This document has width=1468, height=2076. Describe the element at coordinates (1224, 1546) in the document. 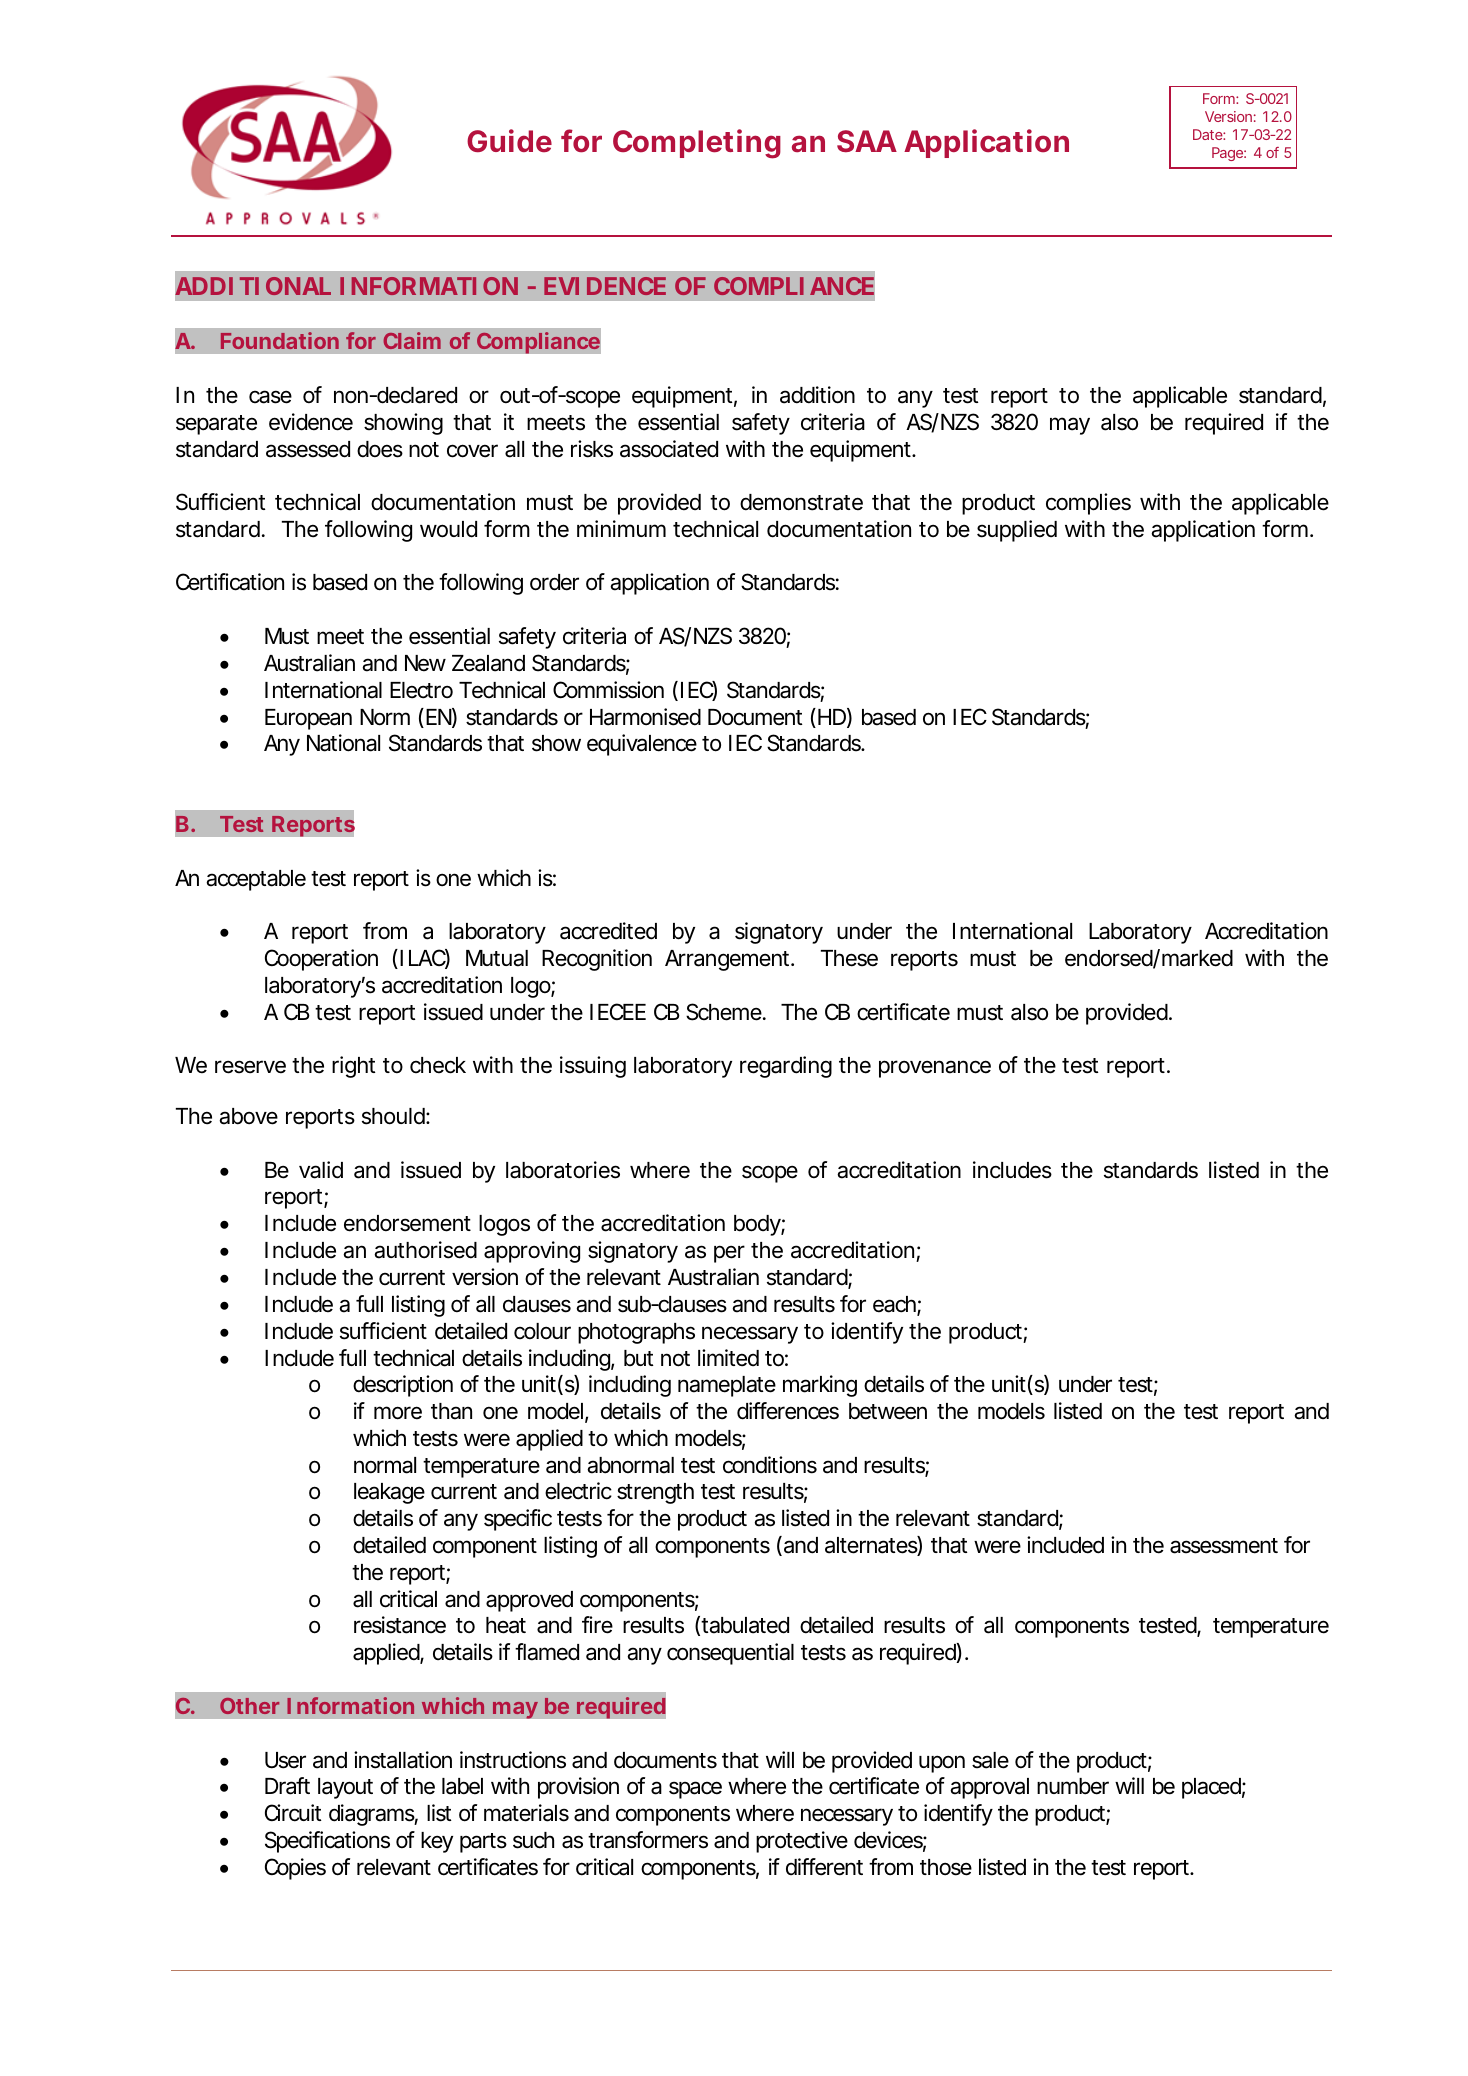

I see `assessment` at that location.
